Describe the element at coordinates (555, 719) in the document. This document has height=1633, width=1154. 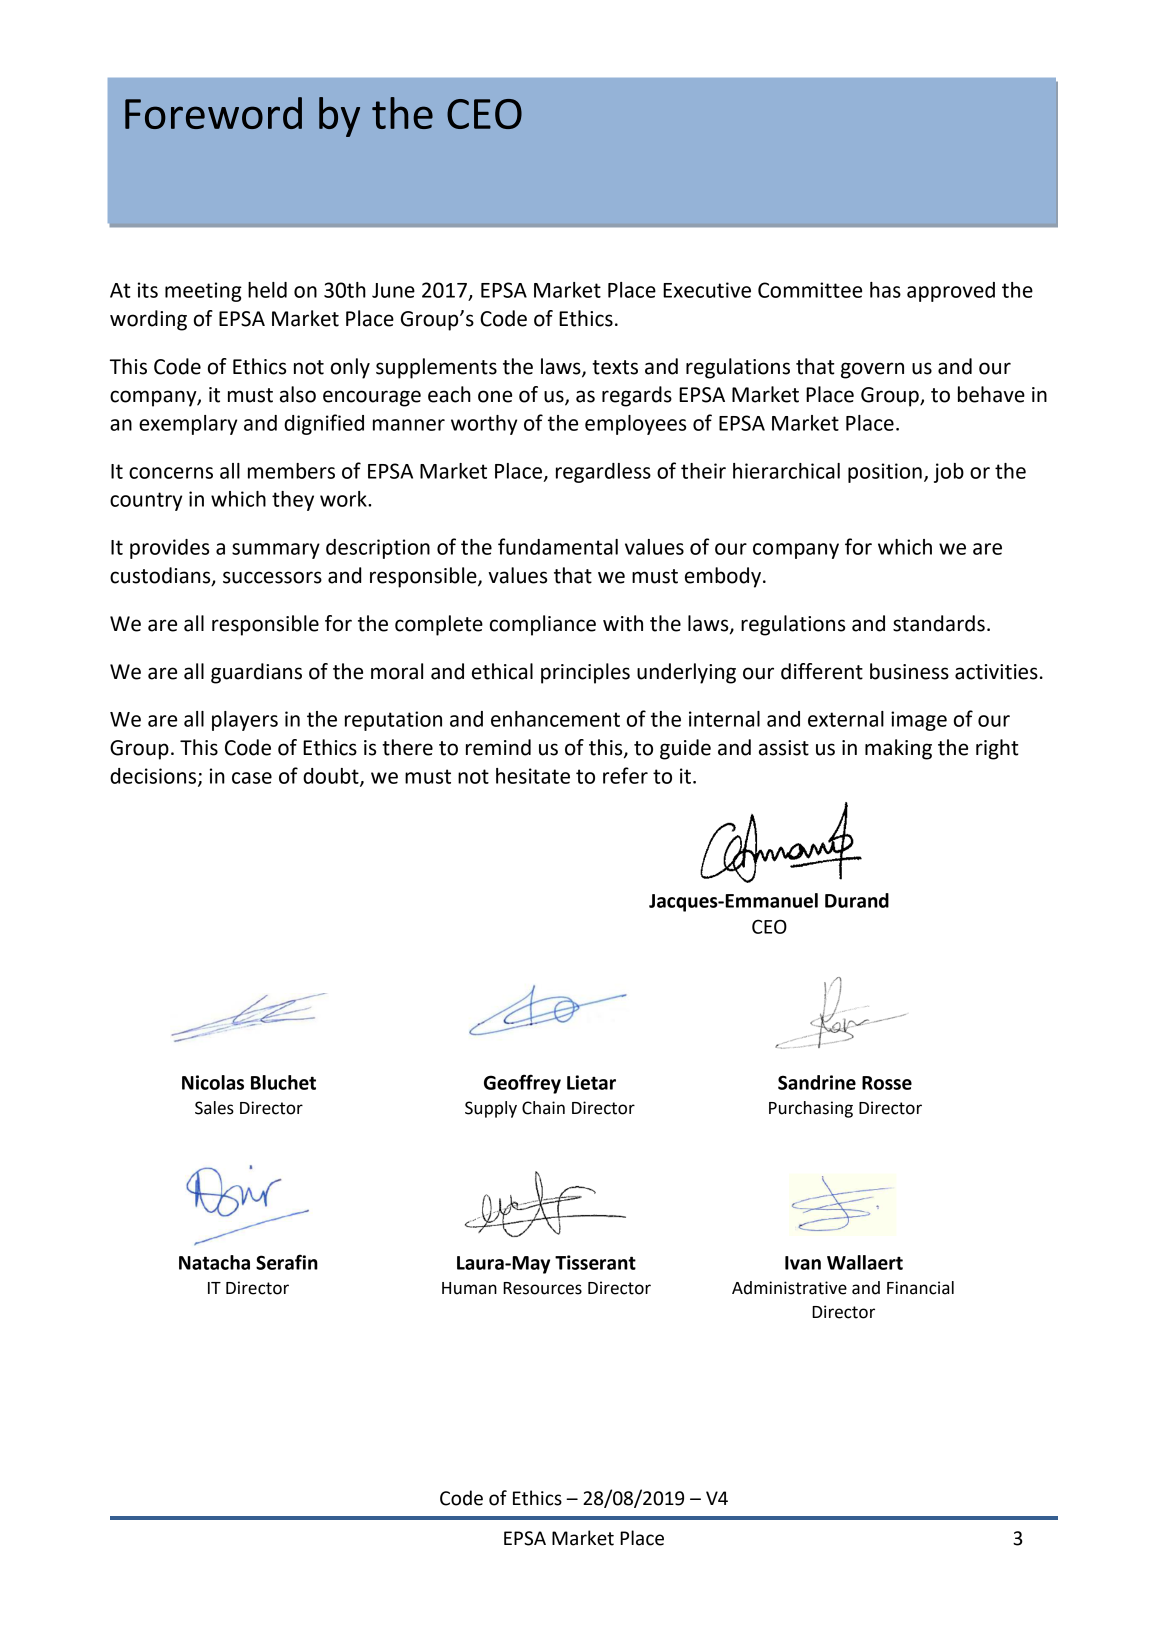
I see `enhancement` at that location.
